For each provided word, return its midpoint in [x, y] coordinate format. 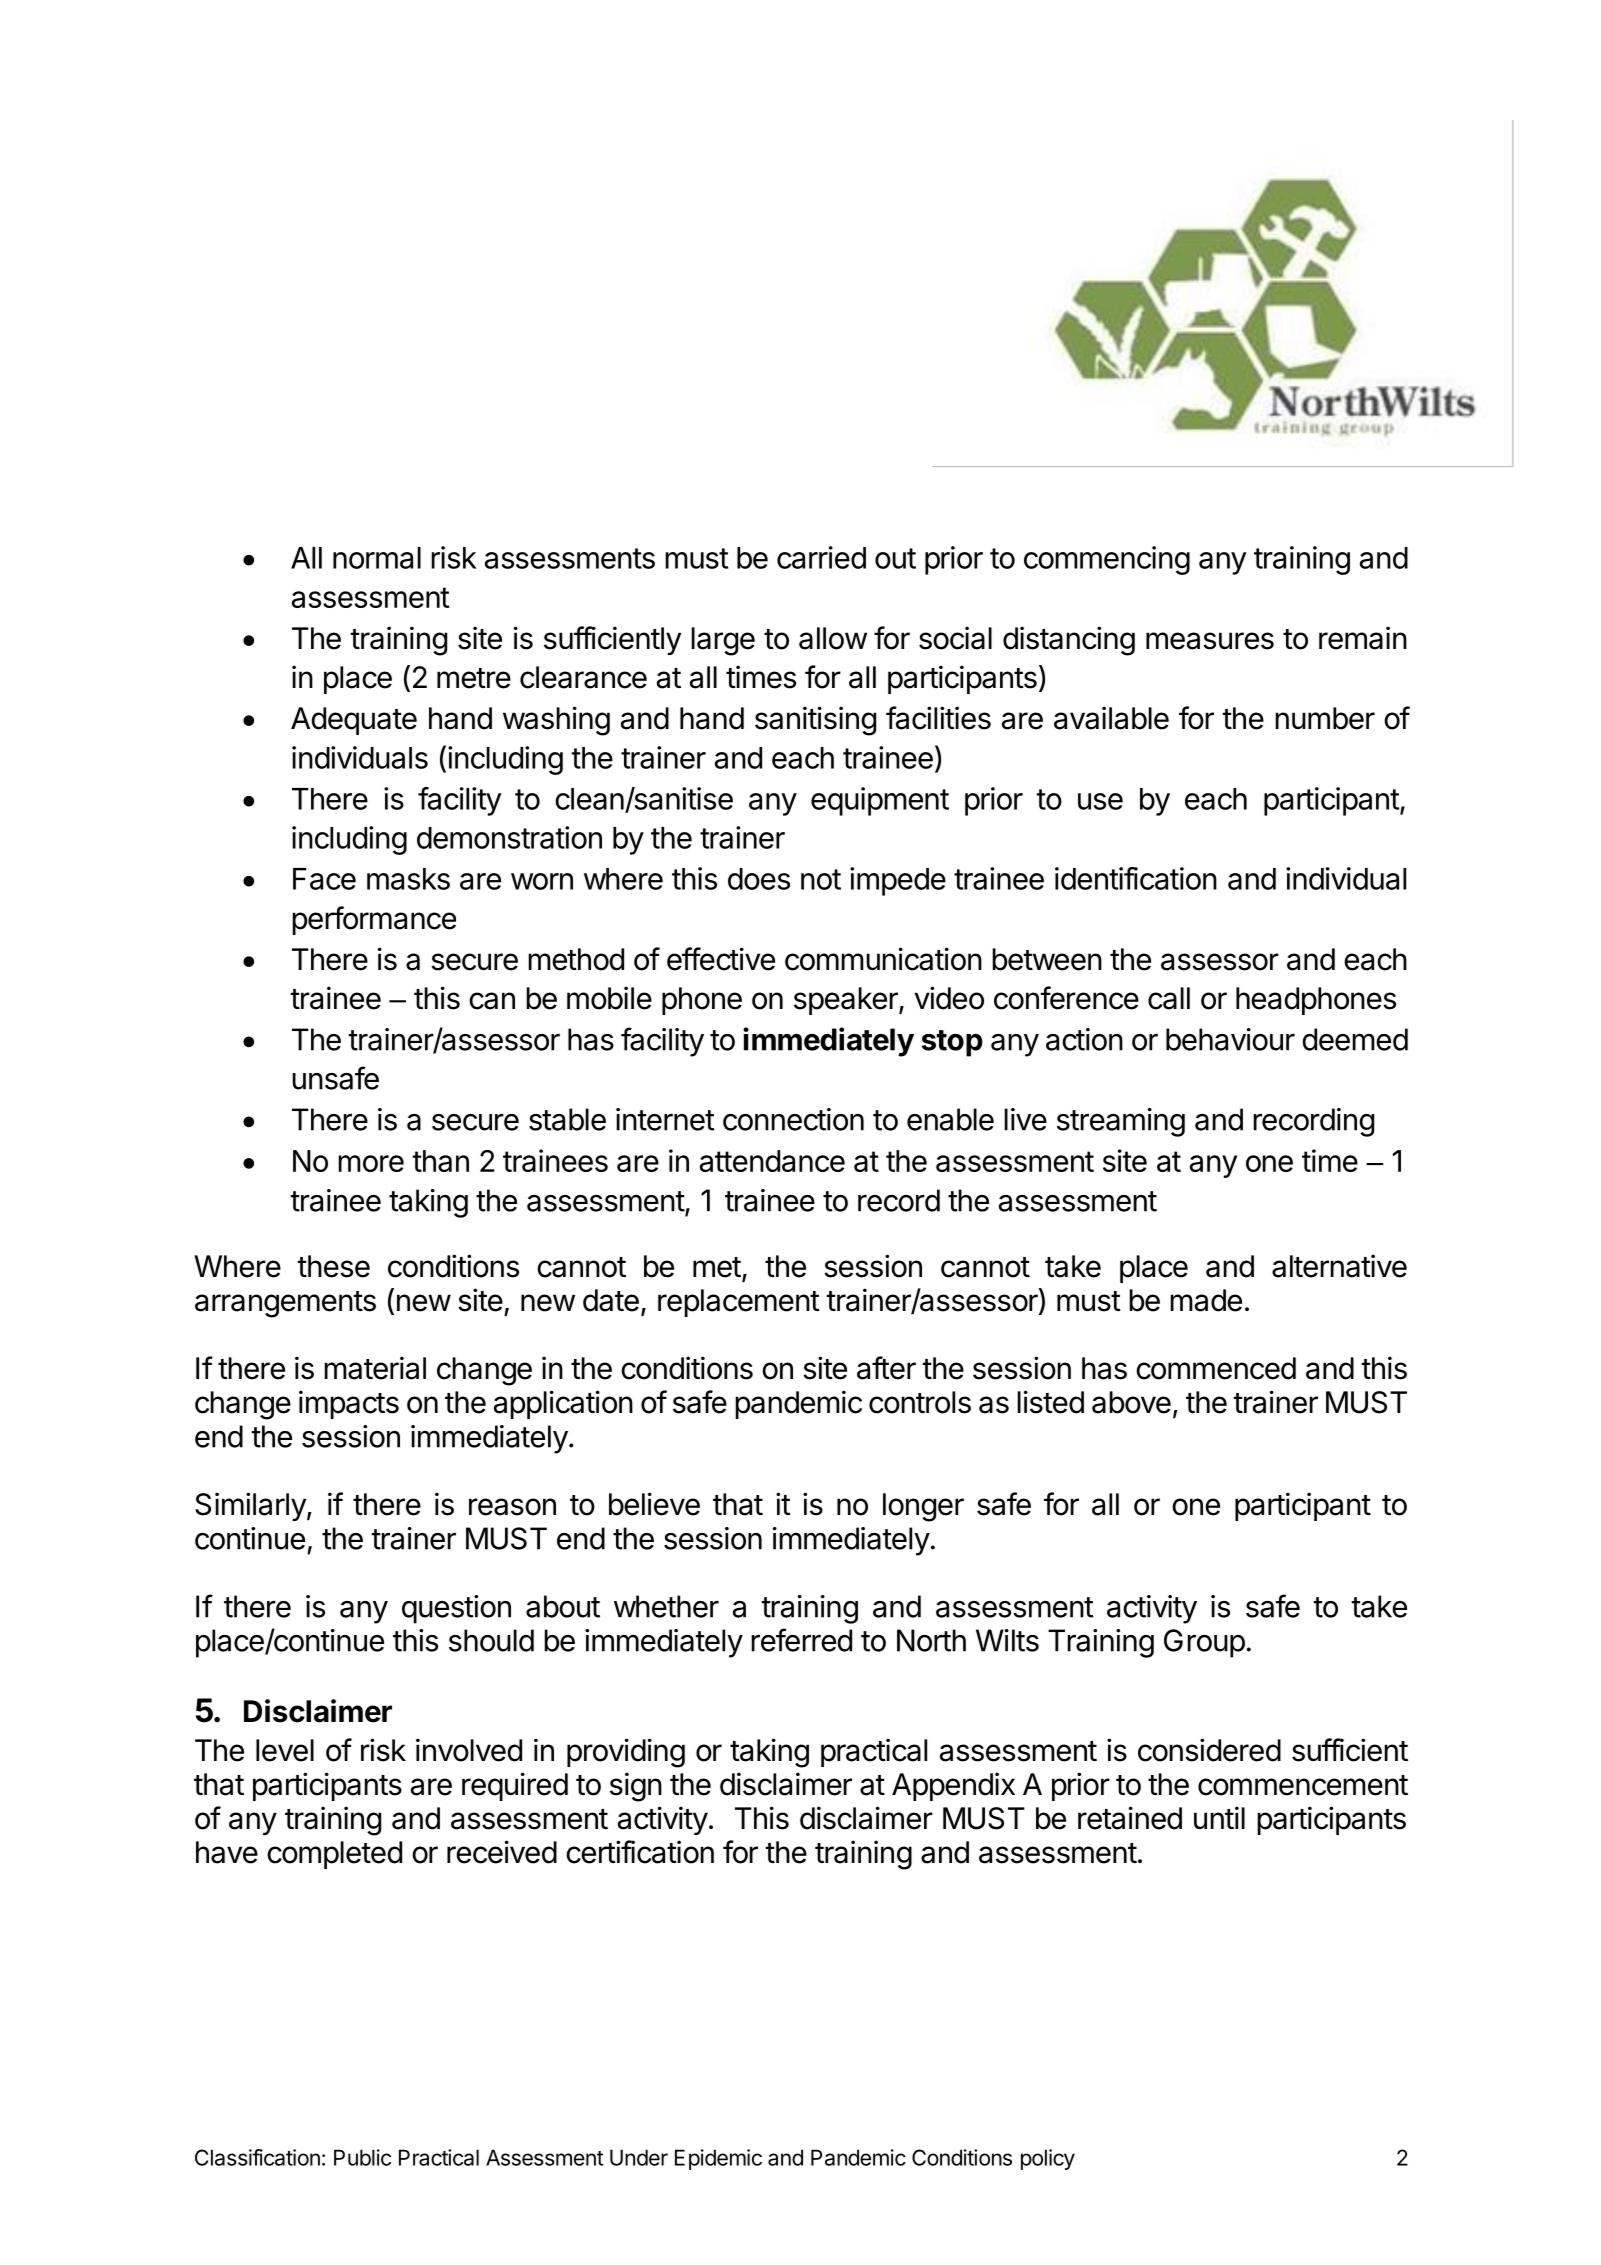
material [375, 1368]
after [886, 1368]
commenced [1216, 1368]
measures [1210, 641]
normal [377, 558]
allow [833, 638]
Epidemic [718, 2159]
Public [362, 2157]
